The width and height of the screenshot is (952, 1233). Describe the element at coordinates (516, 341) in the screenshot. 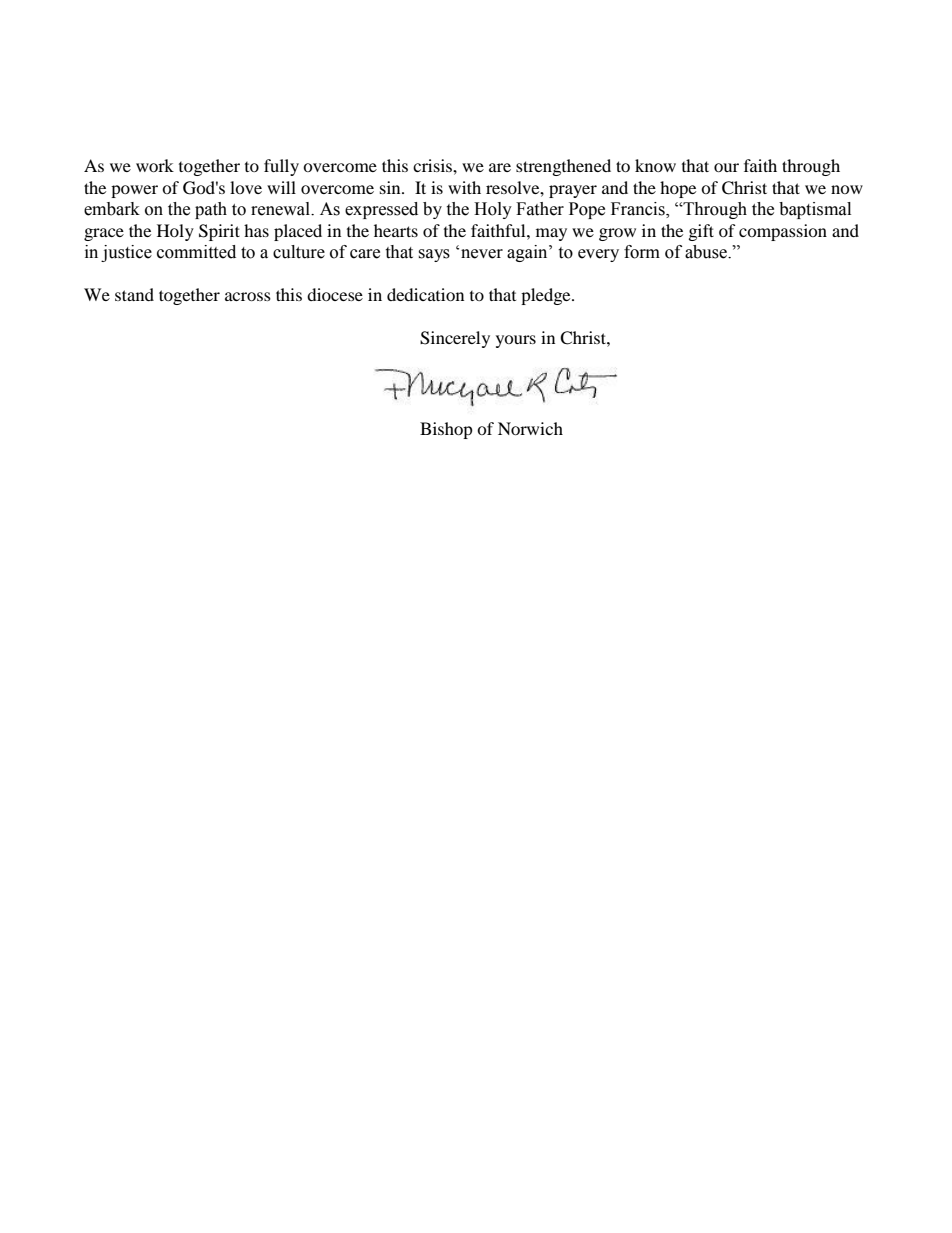

I see `yours` at that location.
